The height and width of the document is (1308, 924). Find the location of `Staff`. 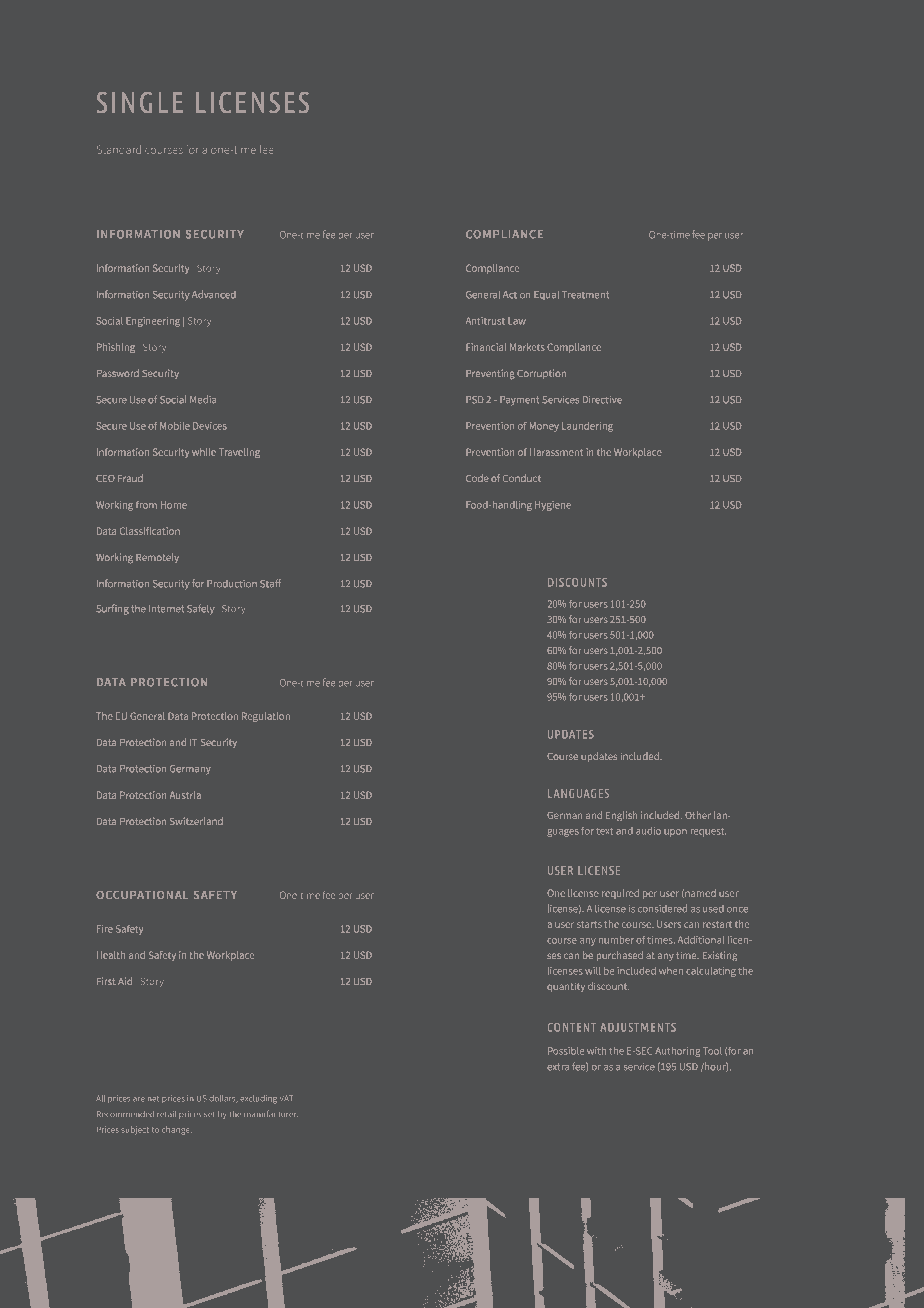

Staff is located at coordinates (270, 583).
